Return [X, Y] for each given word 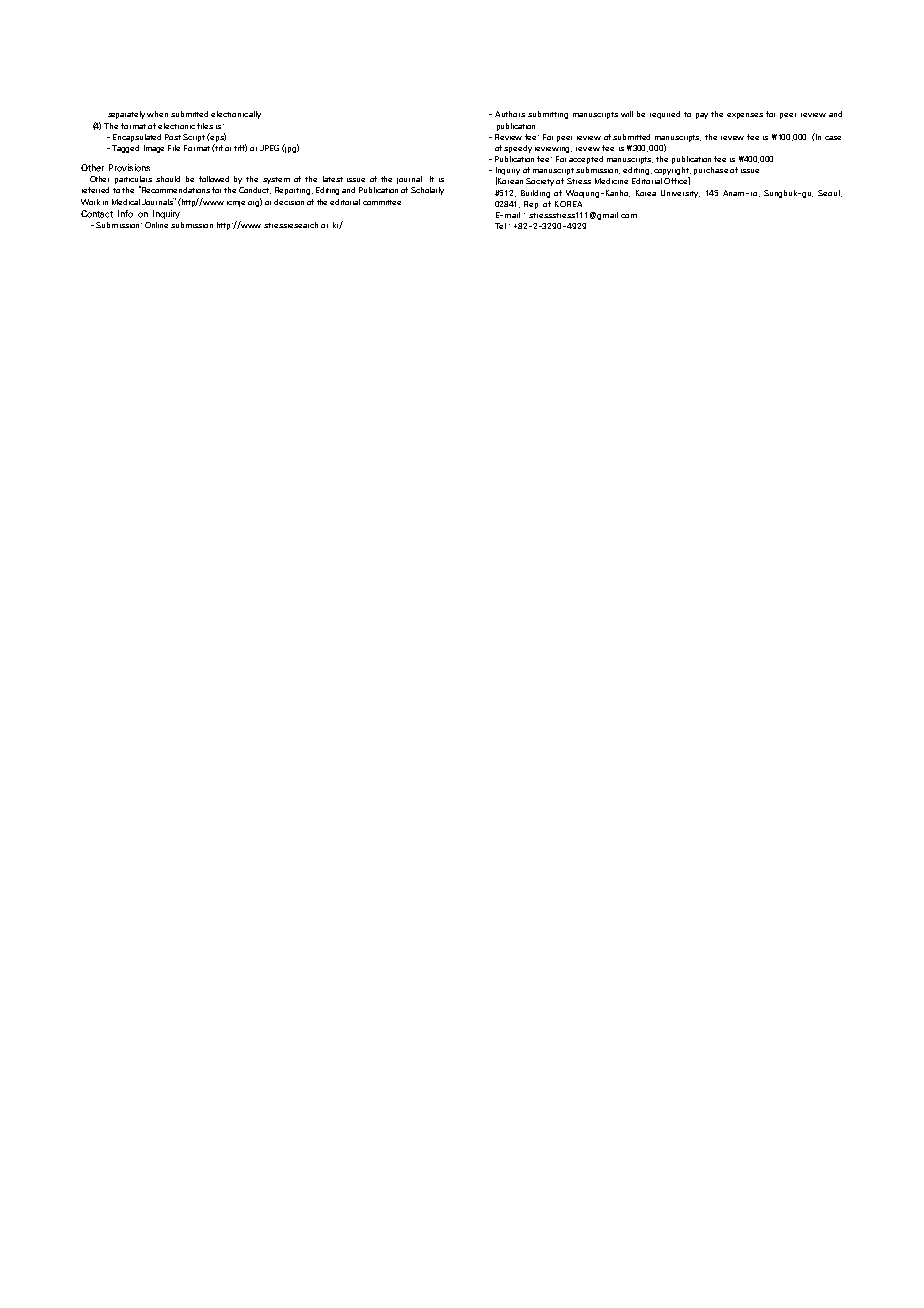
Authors [510, 114]
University [680, 194]
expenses [745, 116]
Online [156, 225]
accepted [586, 160]
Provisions [129, 168]
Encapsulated [137, 138]
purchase [711, 171]
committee [382, 202]
